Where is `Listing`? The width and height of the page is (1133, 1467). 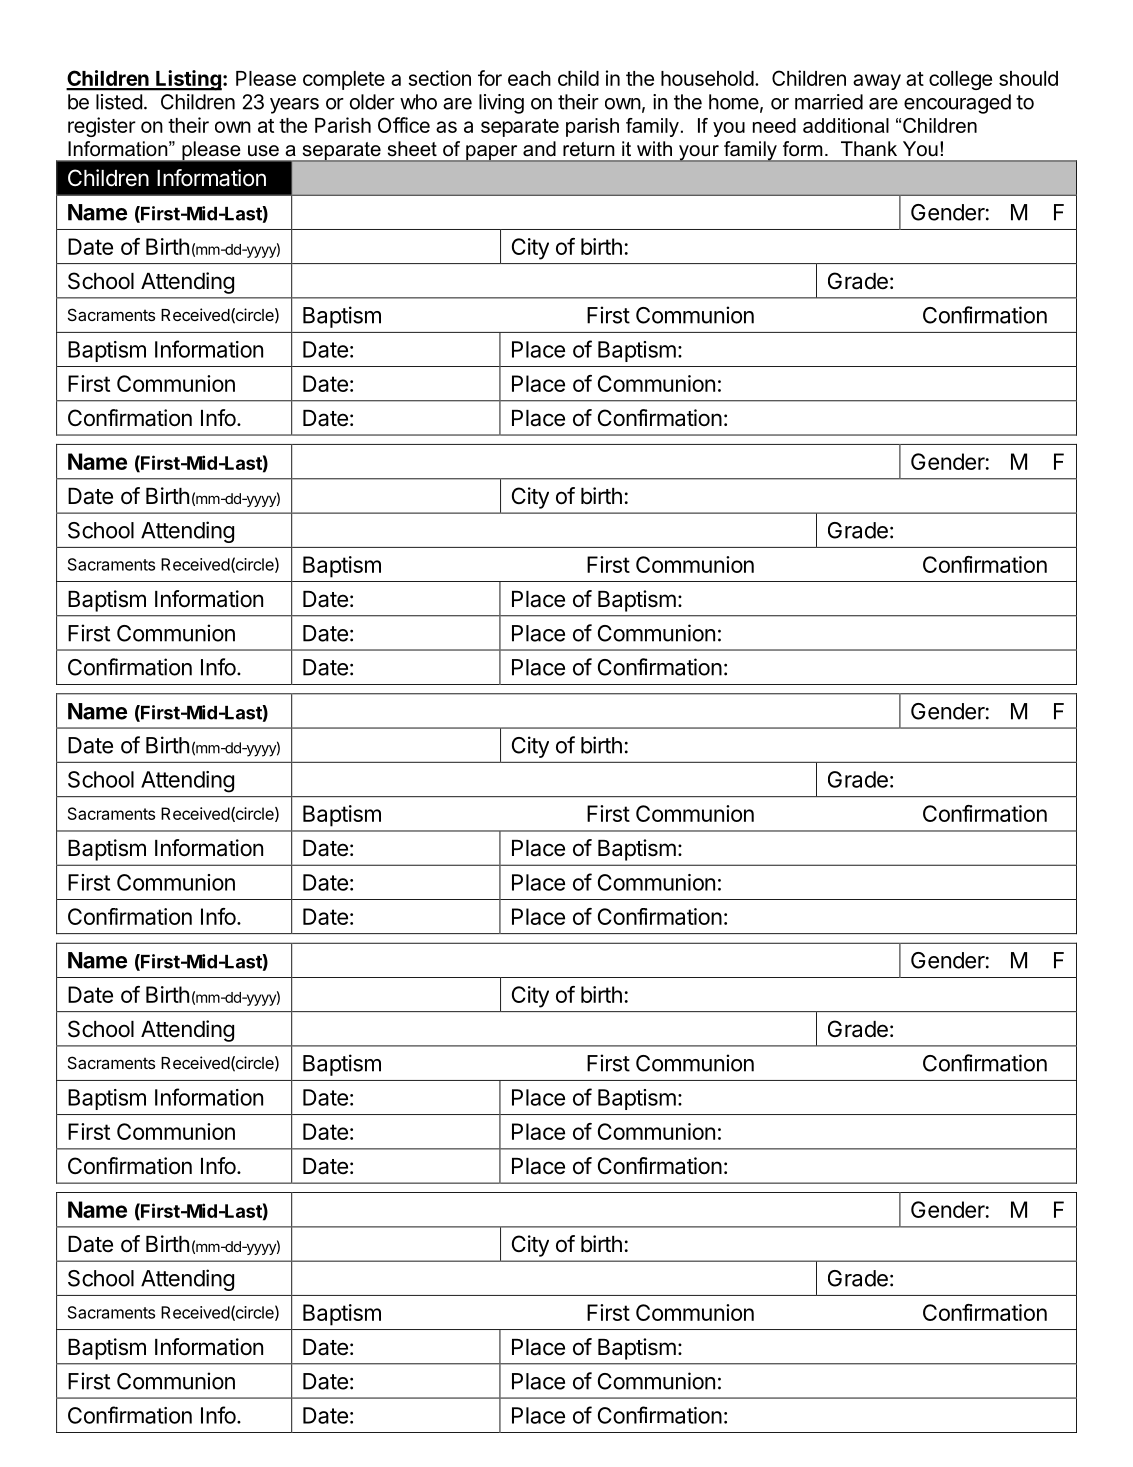 Listing is located at coordinates (188, 80).
